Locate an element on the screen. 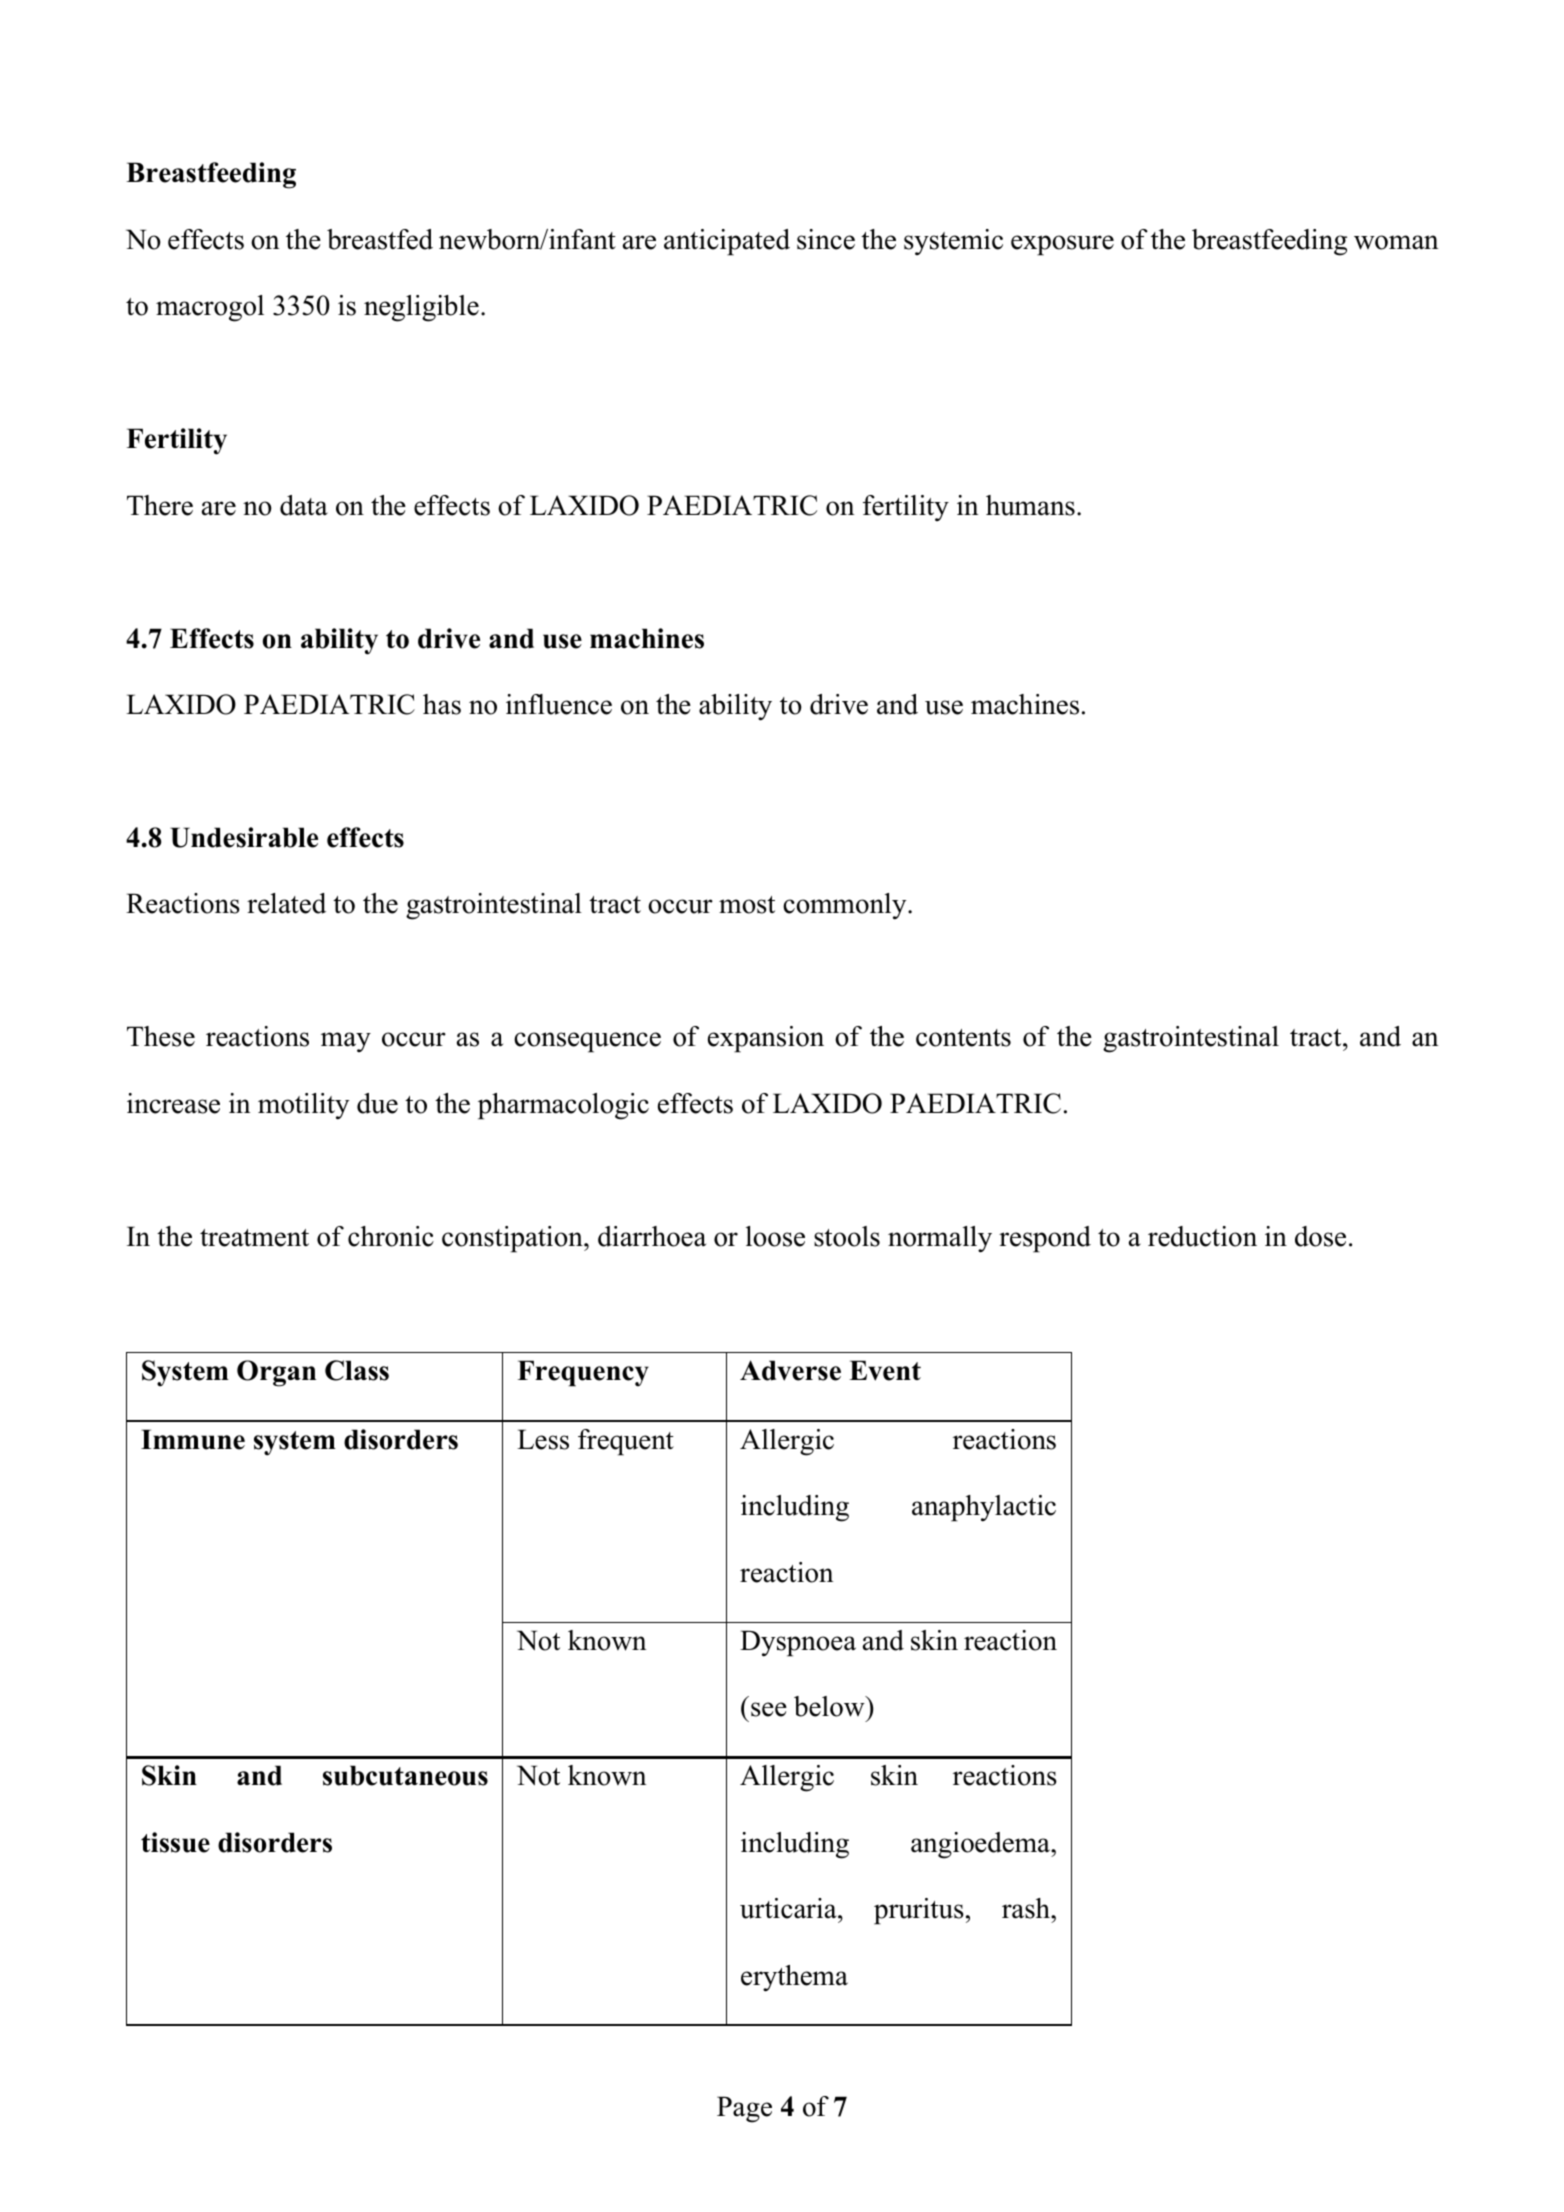 This screenshot has height=2212, width=1564. motility is located at coordinates (303, 1106).
